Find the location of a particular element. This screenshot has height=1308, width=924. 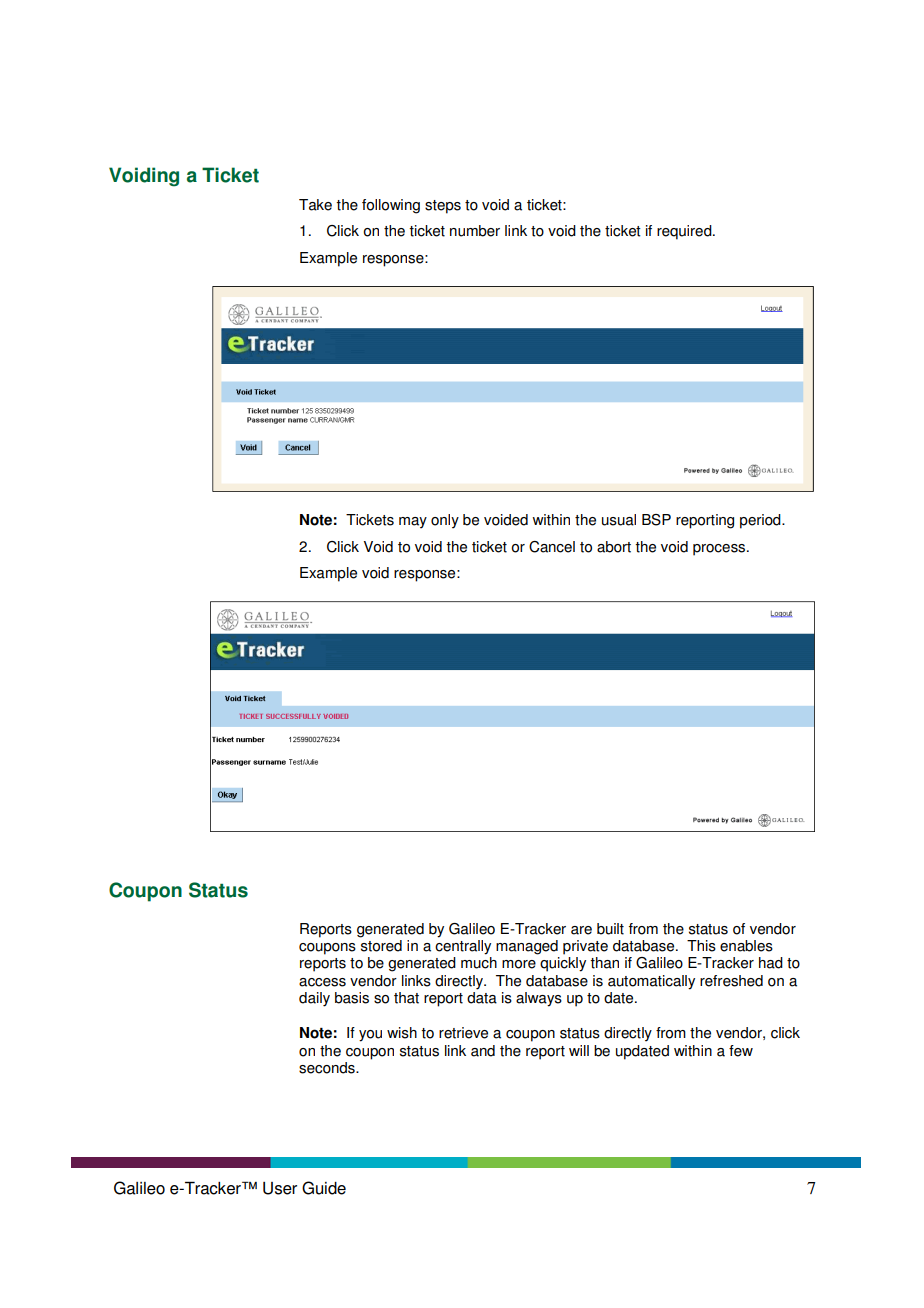

may is located at coordinates (413, 523).
